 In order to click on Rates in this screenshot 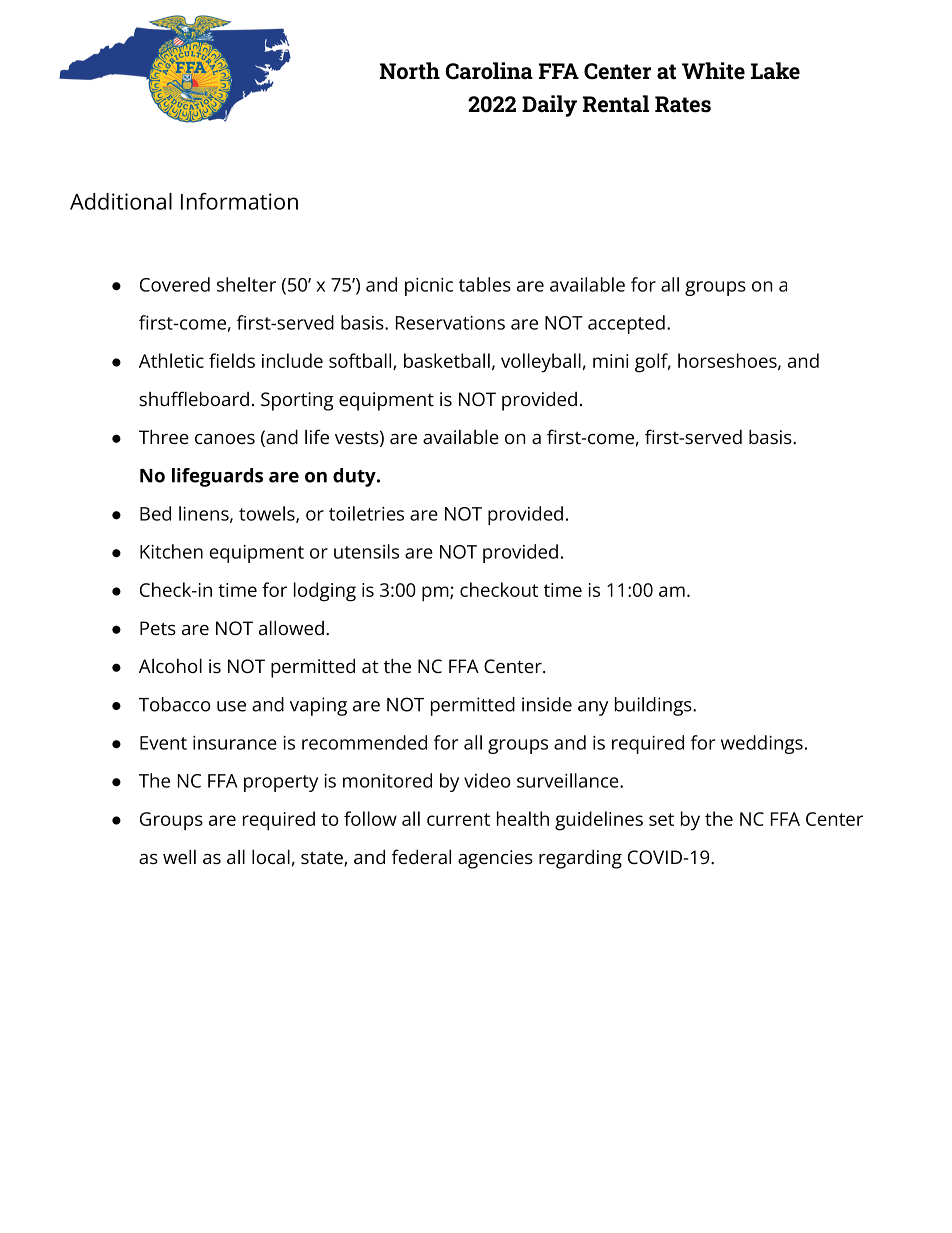, I will do `click(683, 104)`.
